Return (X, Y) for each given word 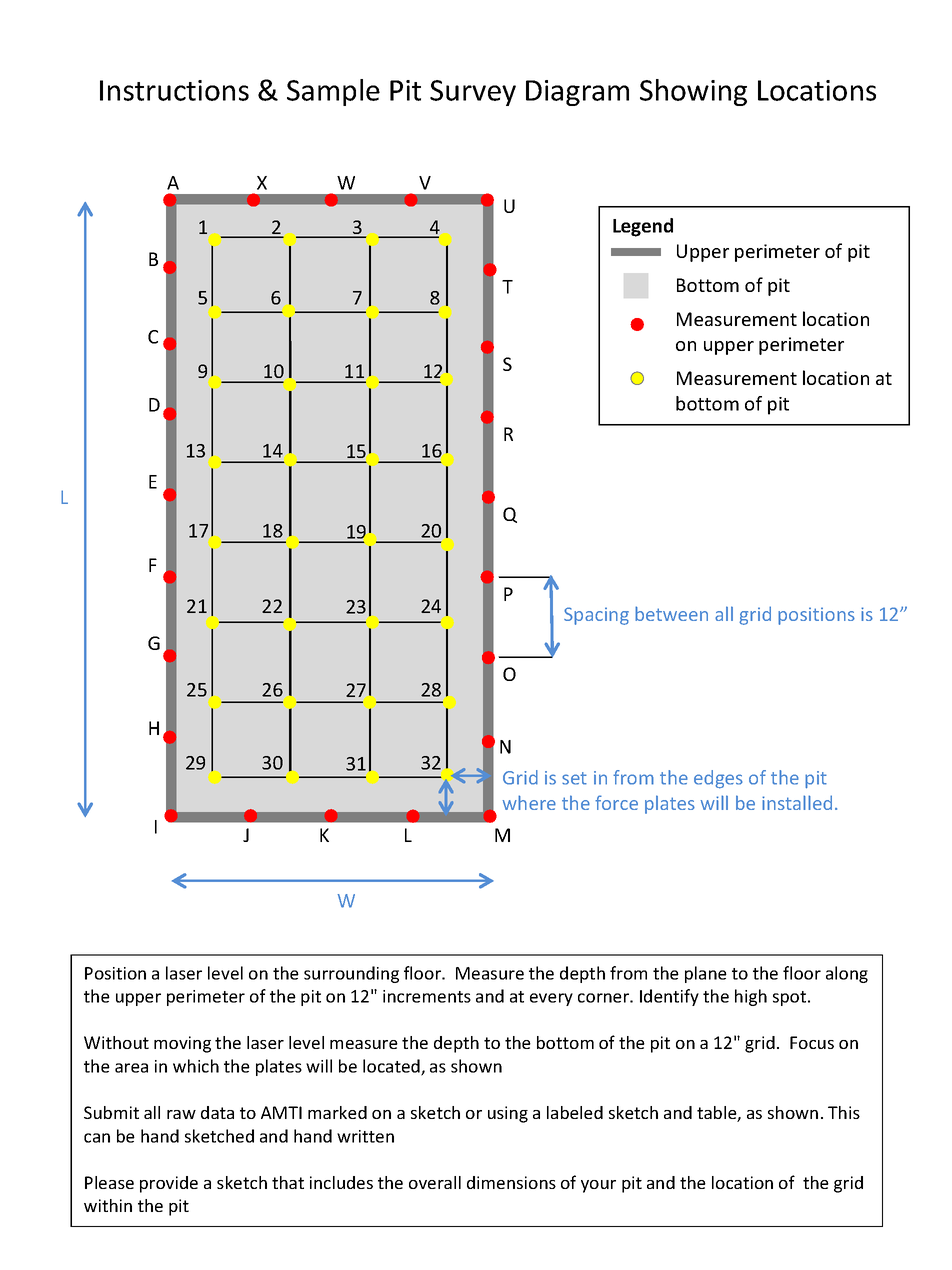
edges (718, 779)
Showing (693, 92)
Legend (643, 227)
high (751, 997)
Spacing (596, 616)
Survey (473, 93)
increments (427, 996)
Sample (333, 92)
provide (169, 1184)
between (671, 613)
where (529, 802)
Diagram (577, 93)
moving (182, 1044)
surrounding (351, 974)
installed (797, 802)
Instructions (174, 90)
